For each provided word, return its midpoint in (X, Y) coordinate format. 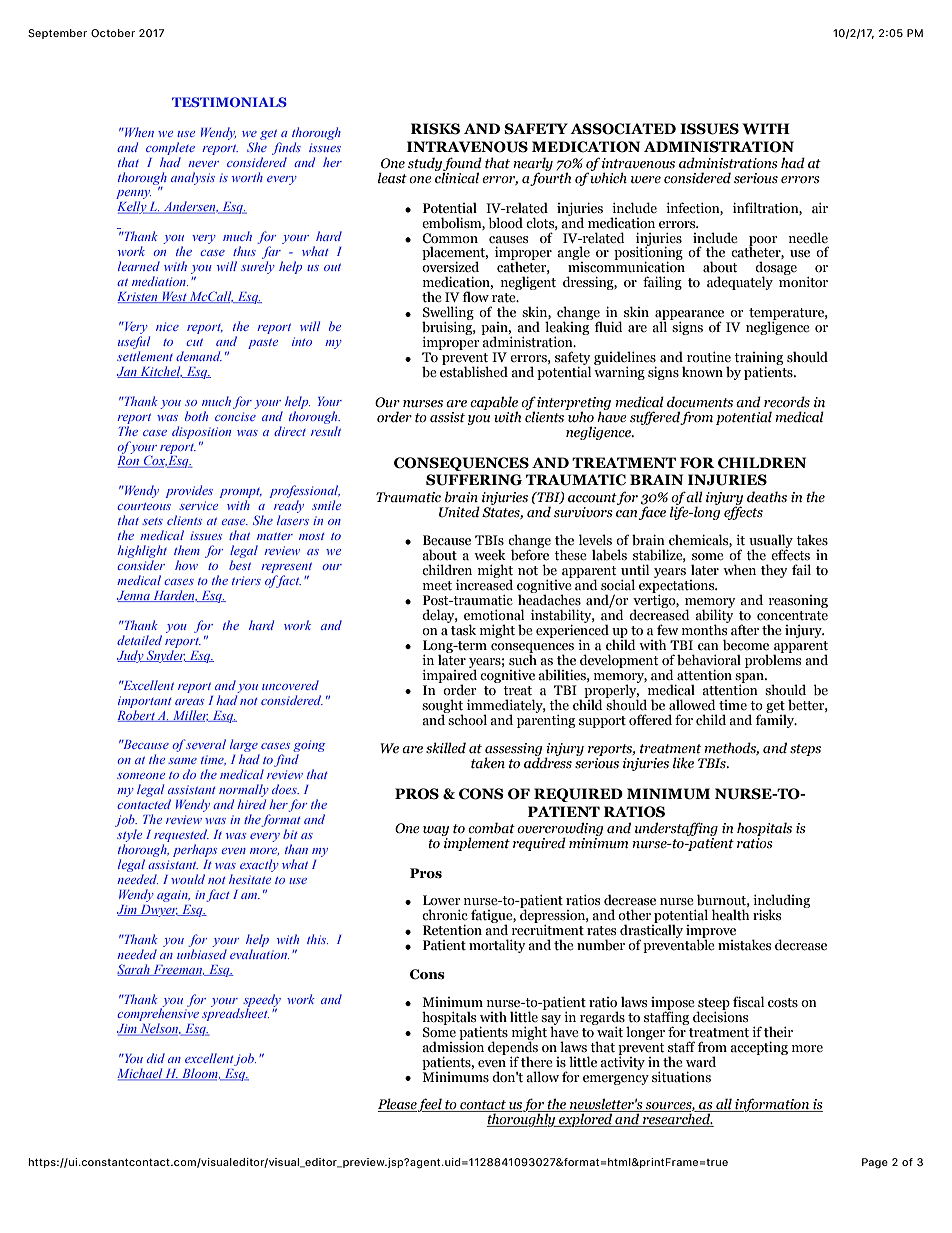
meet (437, 586)
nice (167, 326)
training (758, 360)
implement (476, 843)
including (781, 902)
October (113, 33)
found (462, 165)
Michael (141, 1074)
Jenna (134, 596)
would (188, 879)
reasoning (798, 601)
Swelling (448, 314)
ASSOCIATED (623, 129)
